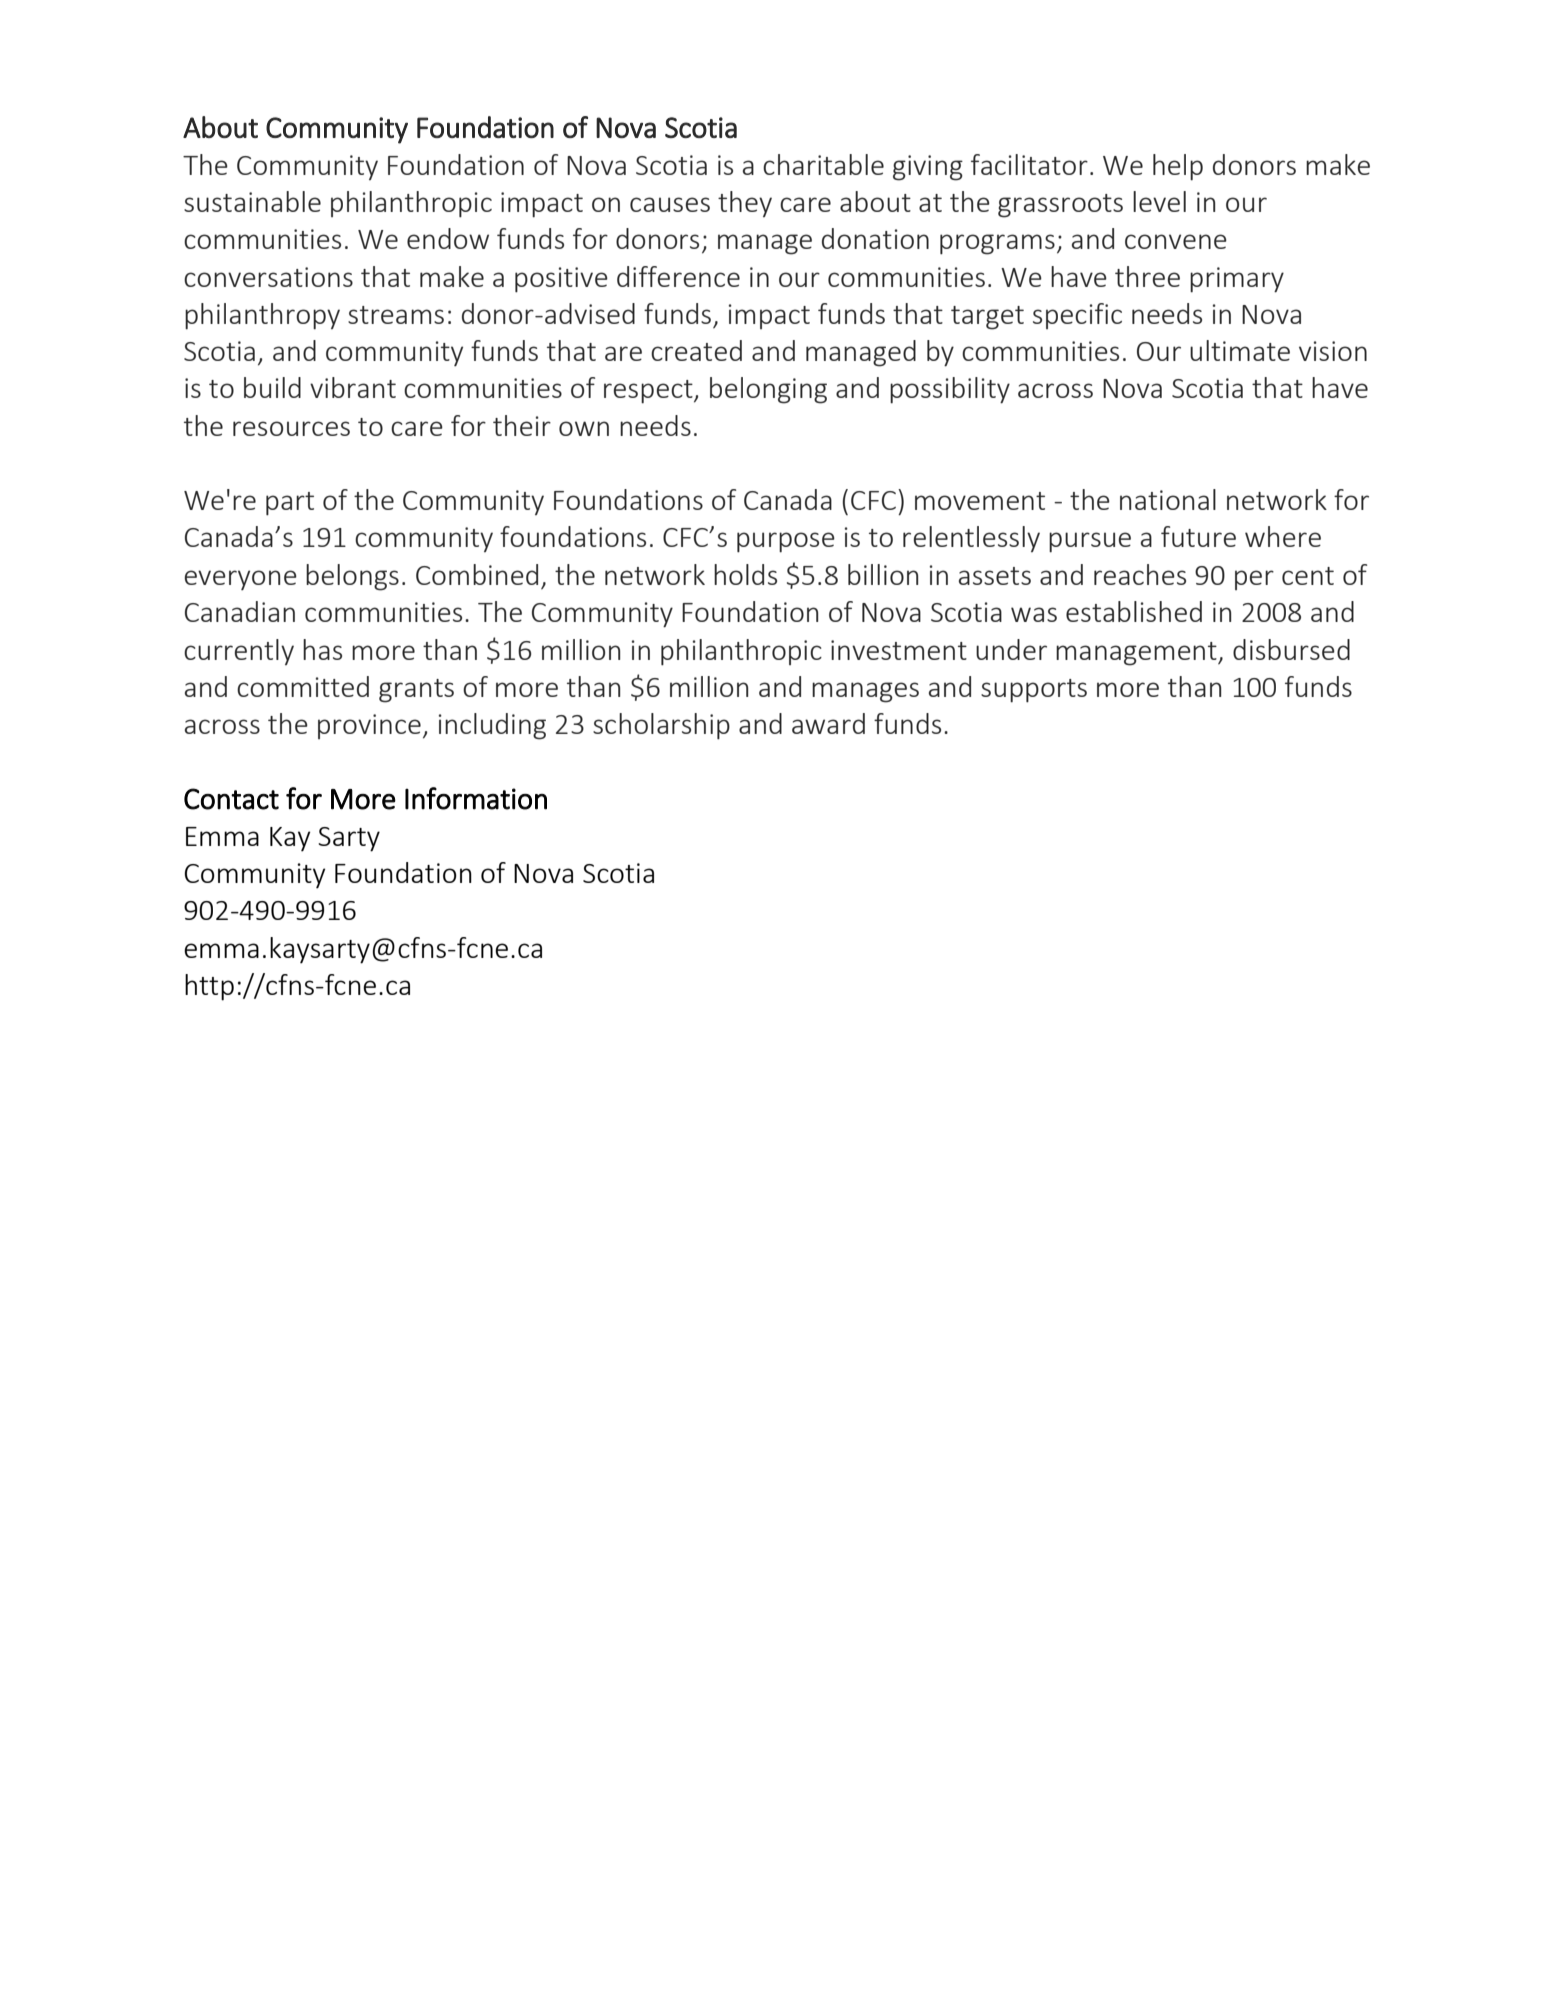 Image resolution: width=1558 pixels, height=2016 pixels. What do you see at coordinates (252, 201) in the screenshot?
I see `sustainable` at bounding box center [252, 201].
